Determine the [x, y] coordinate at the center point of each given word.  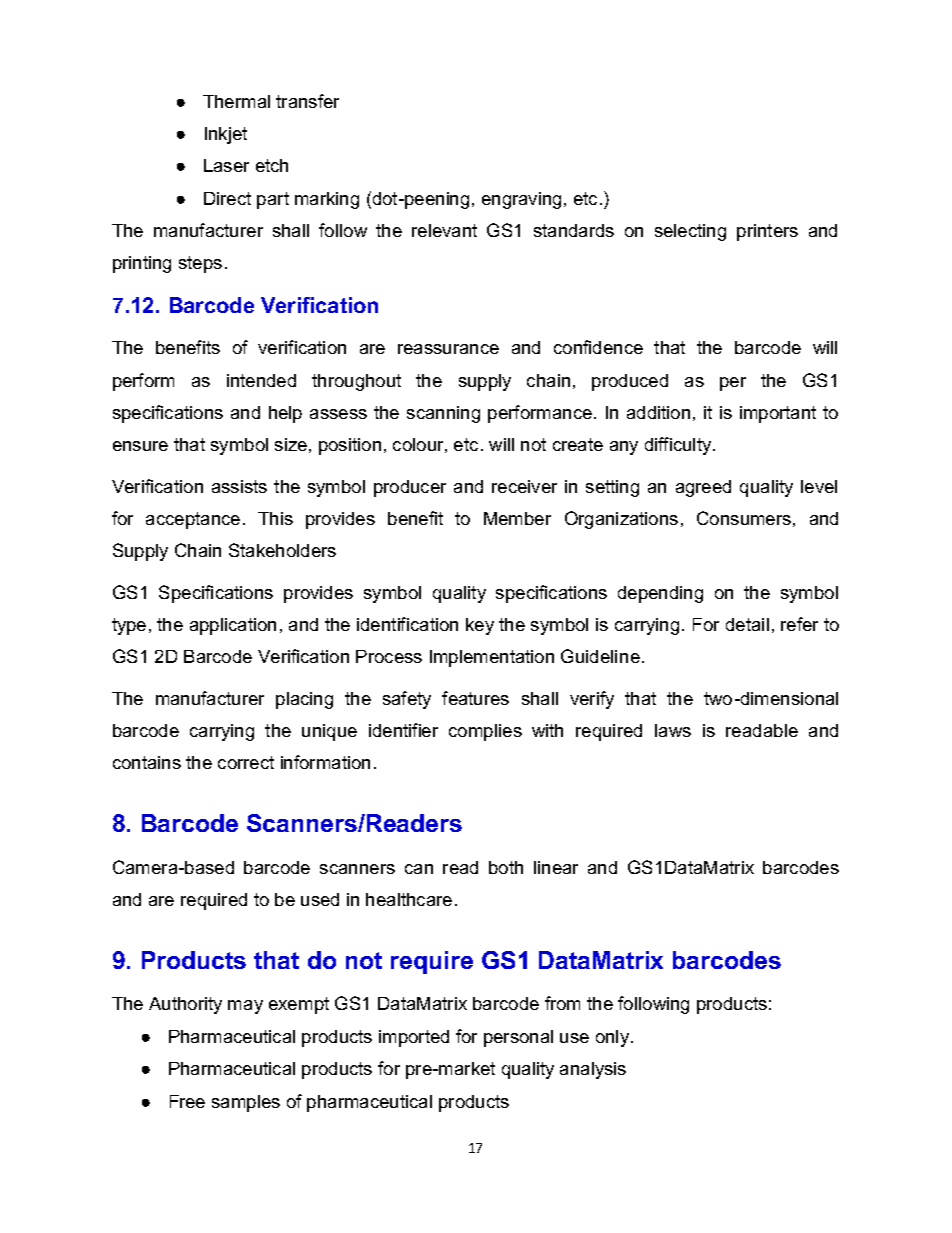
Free [187, 1101]
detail [747, 624]
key [480, 626]
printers [767, 232]
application [233, 626]
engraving [521, 200]
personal [518, 1038]
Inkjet [226, 135]
